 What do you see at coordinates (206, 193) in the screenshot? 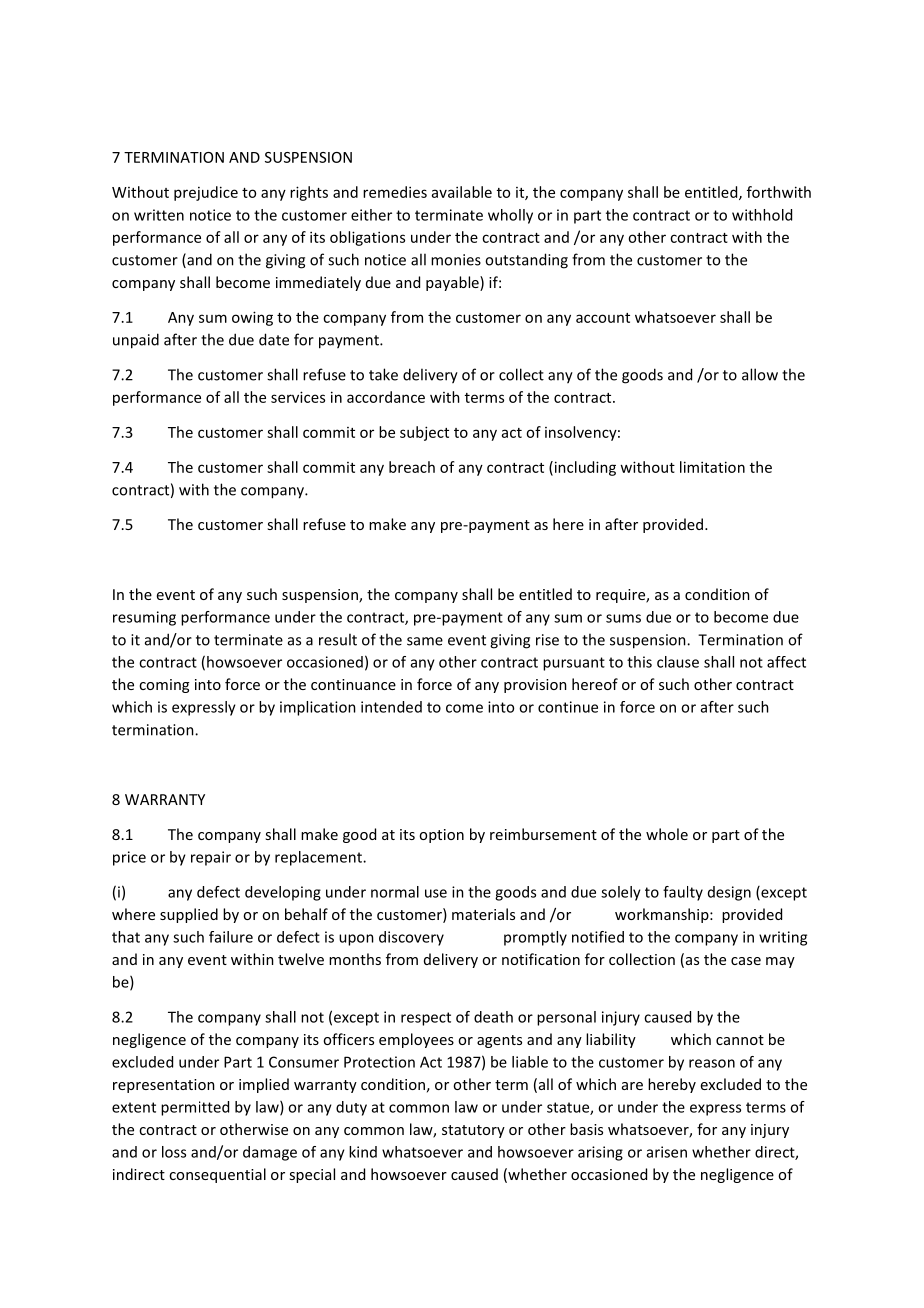
I see `prejudice` at bounding box center [206, 193].
